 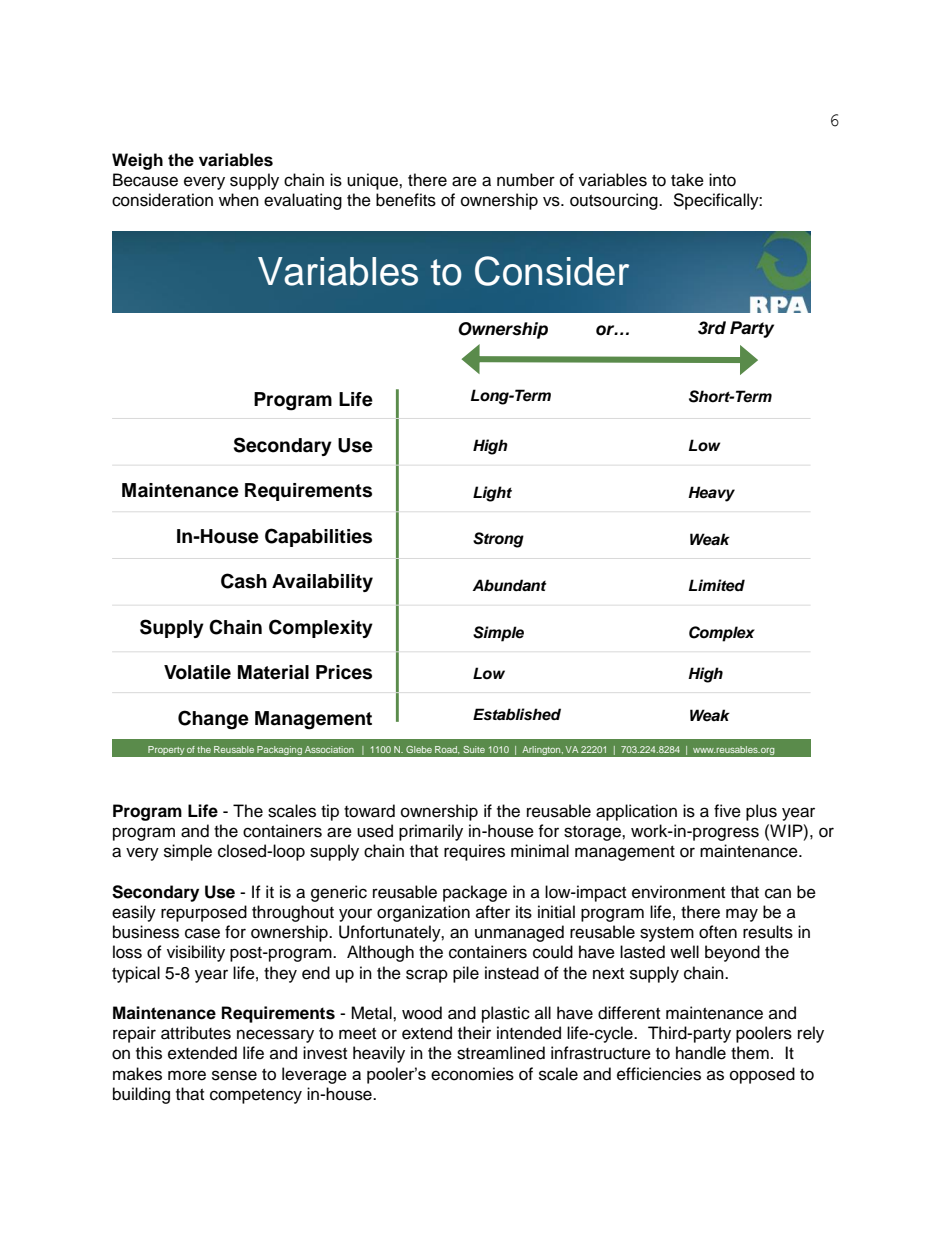 What do you see at coordinates (722, 180) in the screenshot?
I see `into` at bounding box center [722, 180].
